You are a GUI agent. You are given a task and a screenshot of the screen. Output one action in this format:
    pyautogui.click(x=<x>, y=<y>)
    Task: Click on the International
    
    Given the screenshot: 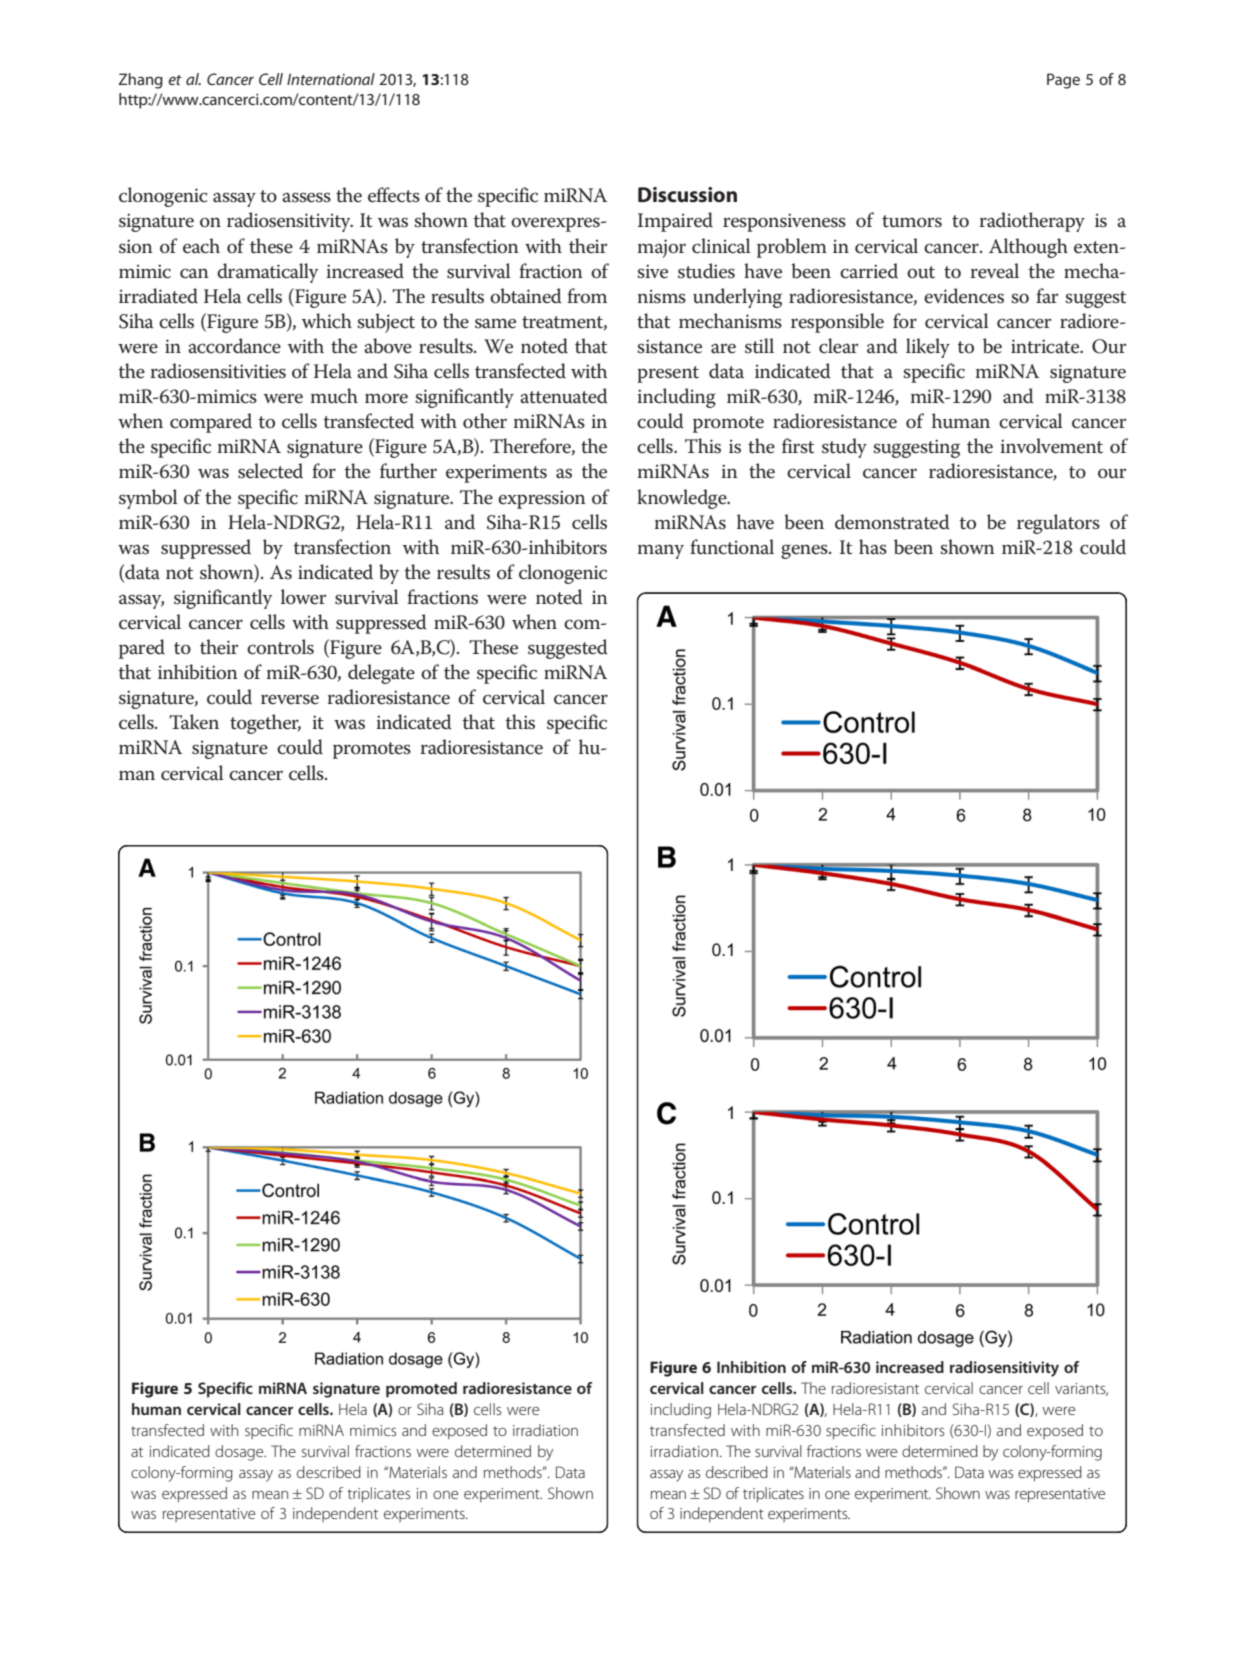 What is the action you would take?
    pyautogui.click(x=331, y=79)
